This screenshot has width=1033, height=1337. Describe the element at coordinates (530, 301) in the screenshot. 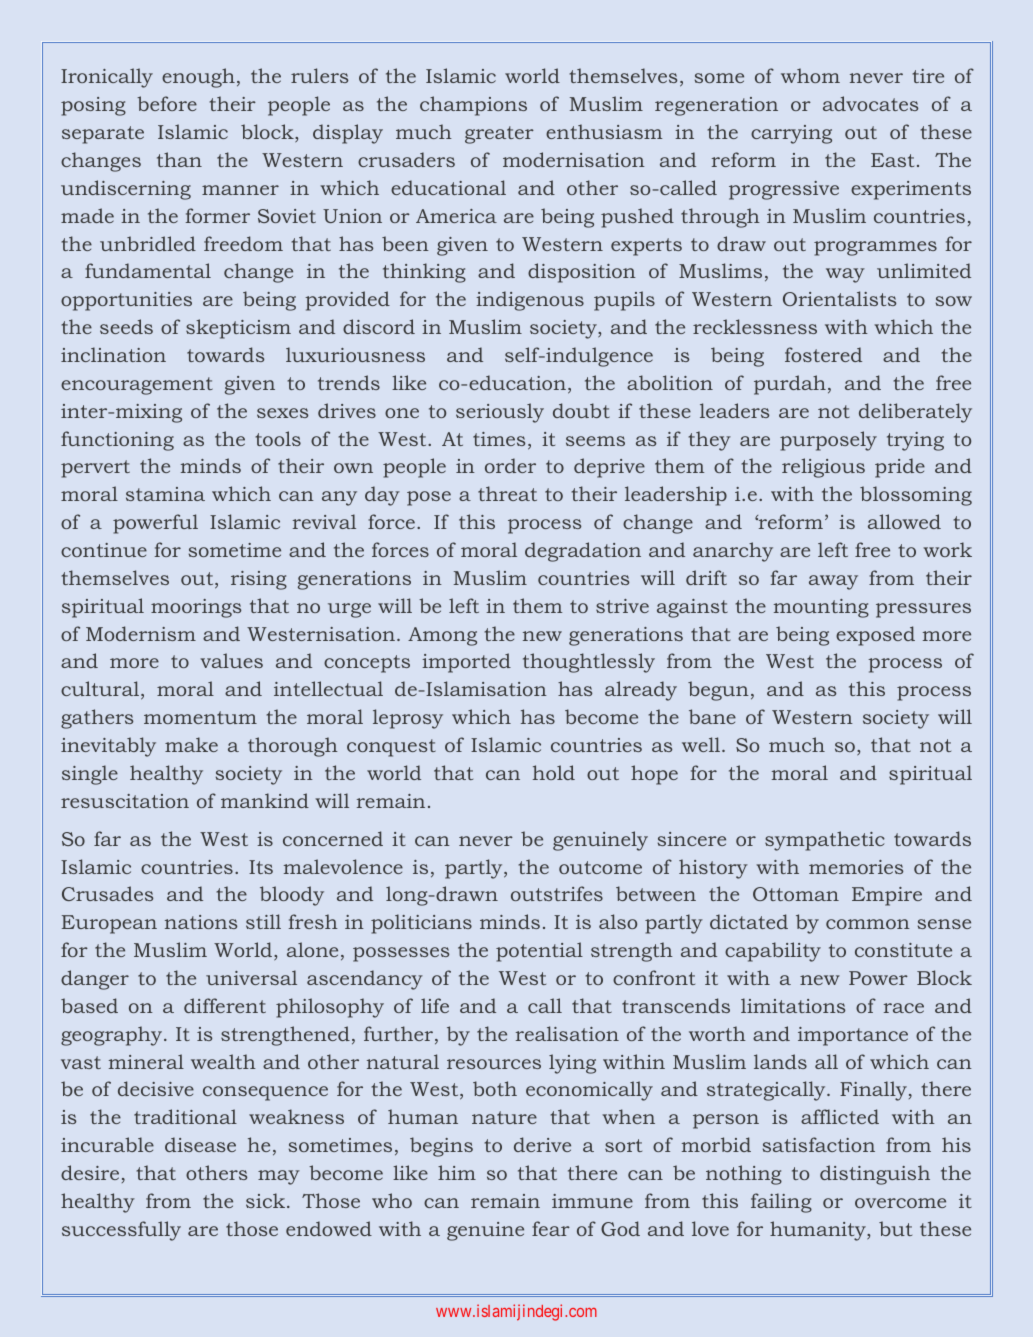

I see `indigenous` at that location.
